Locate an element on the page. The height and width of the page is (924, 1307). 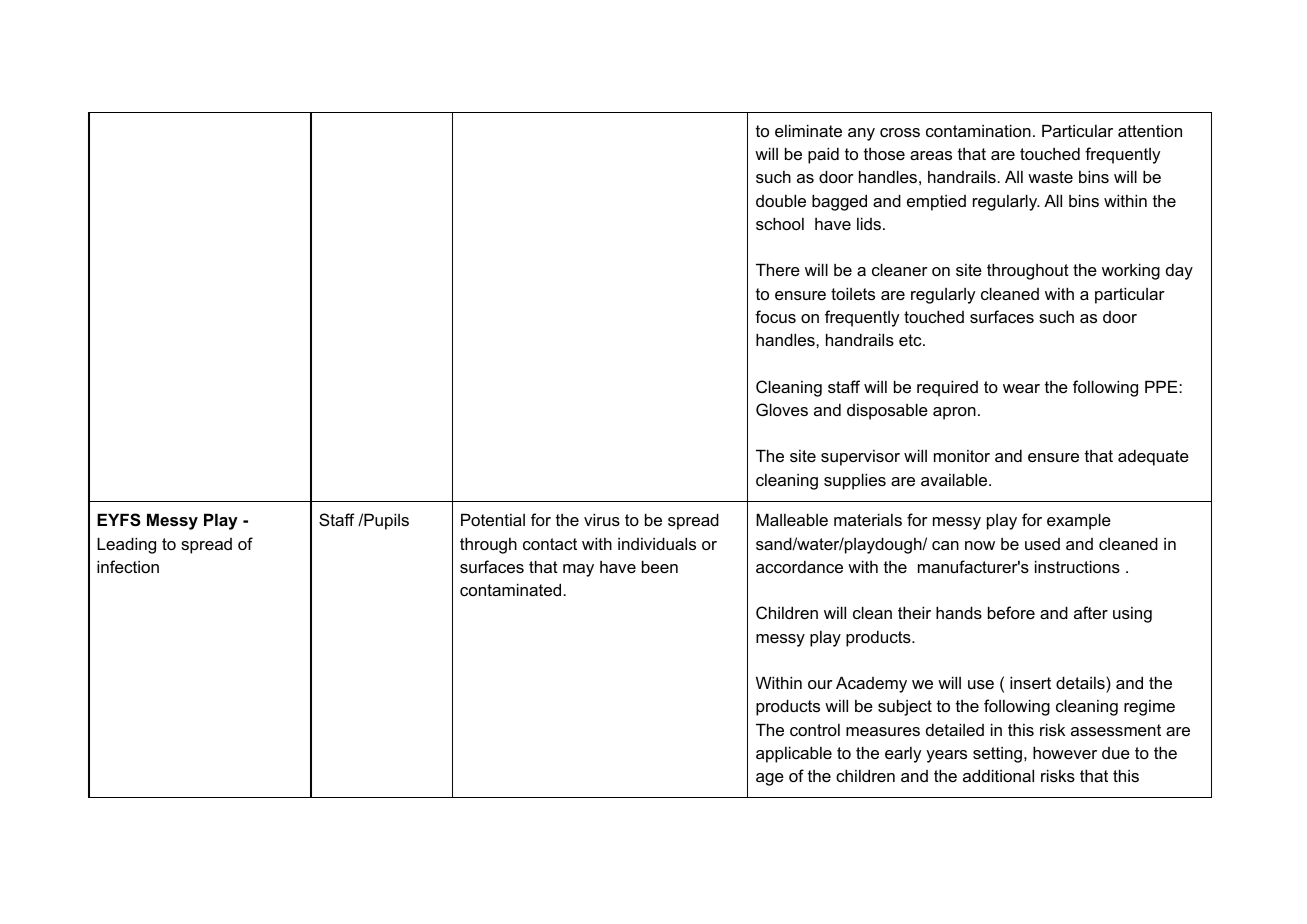
infection is located at coordinates (128, 566).
